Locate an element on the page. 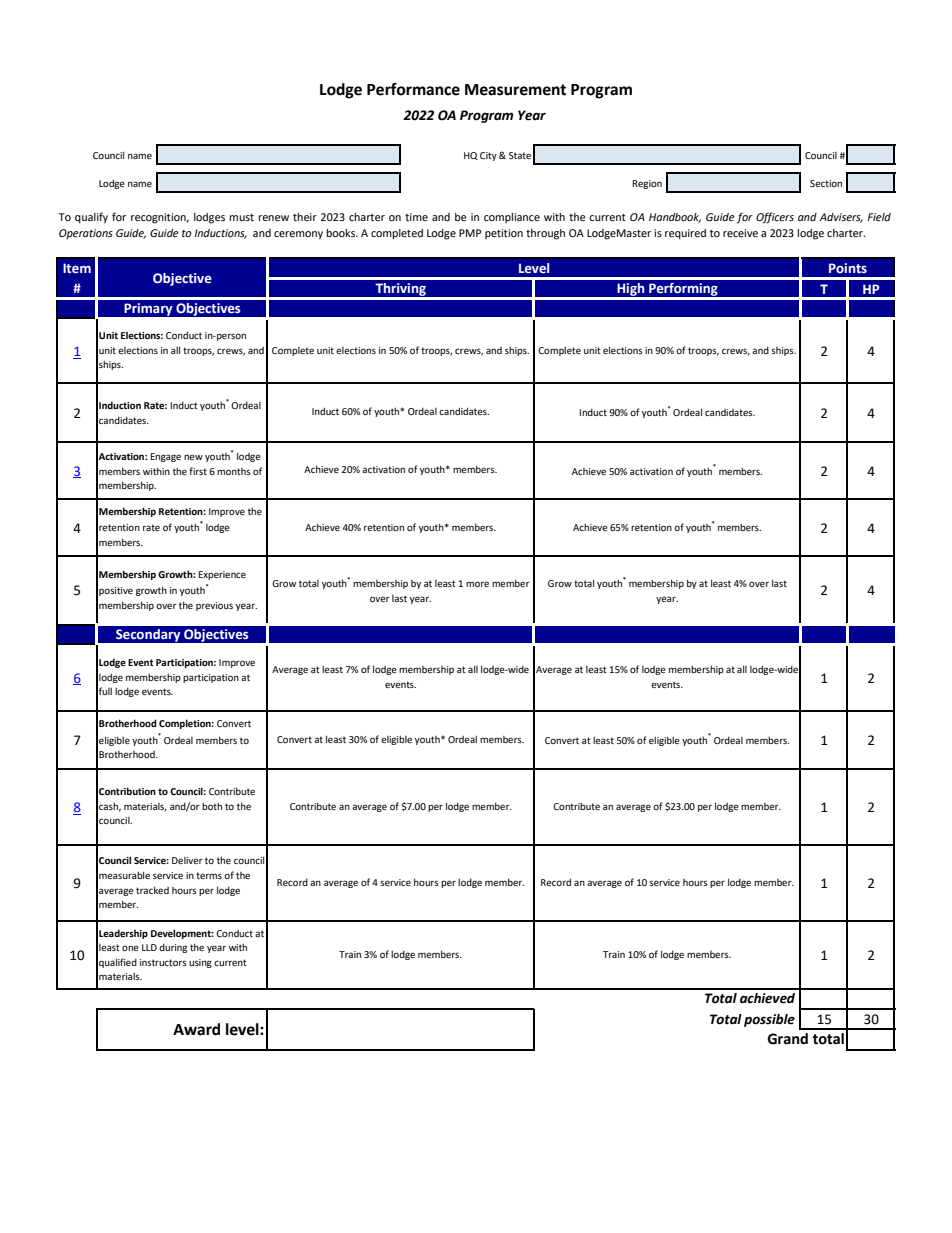 The image size is (952, 1233). possible is located at coordinates (769, 1020).
